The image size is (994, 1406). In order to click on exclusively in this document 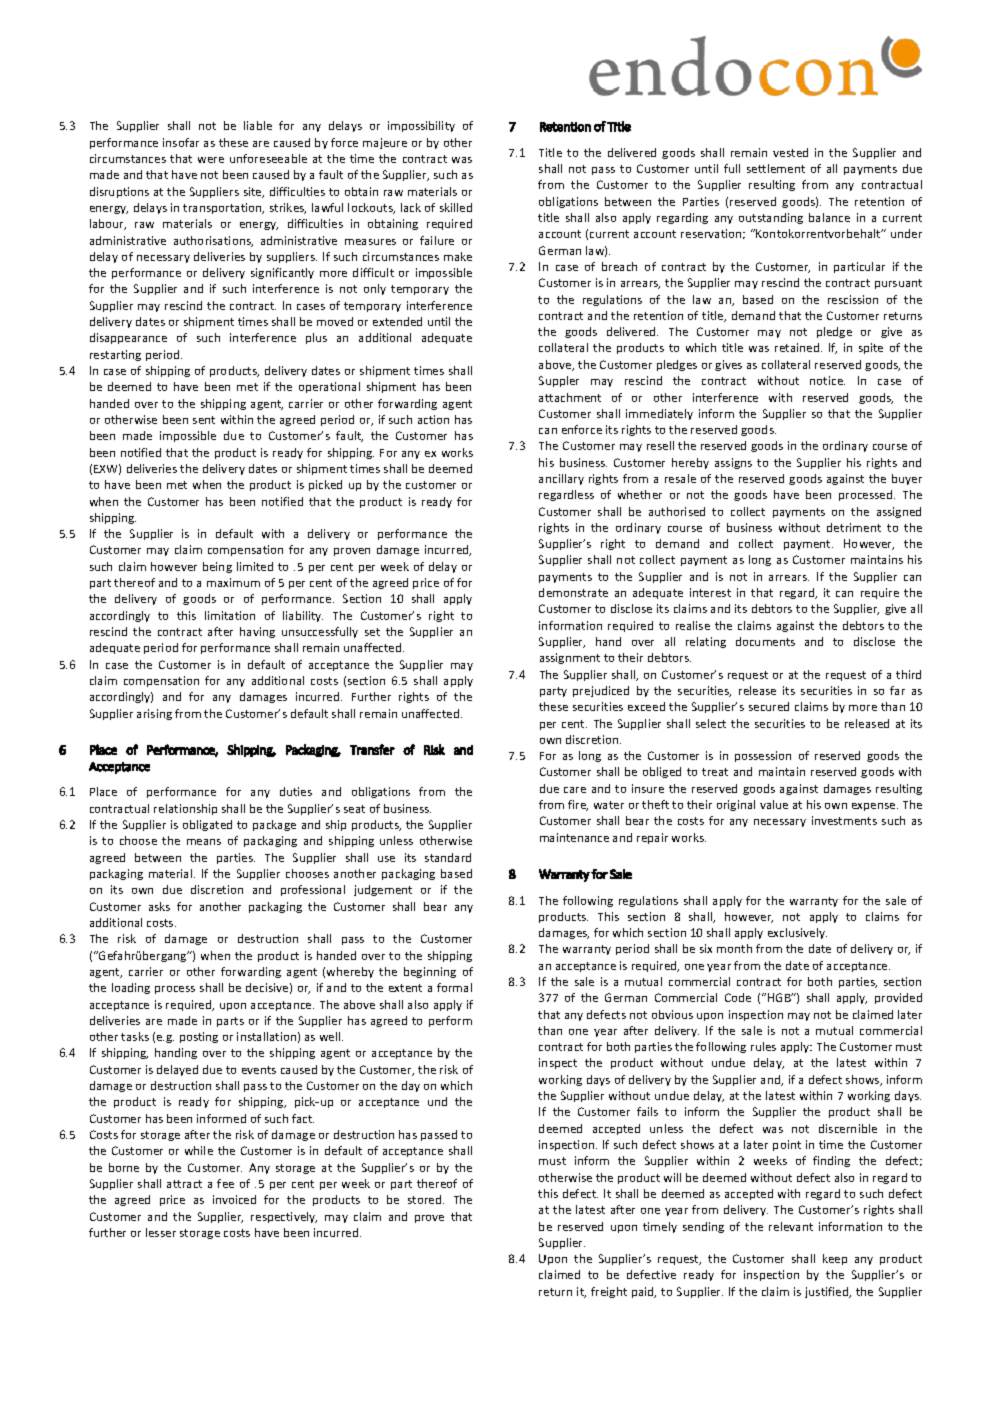, I will do `click(797, 933)`.
